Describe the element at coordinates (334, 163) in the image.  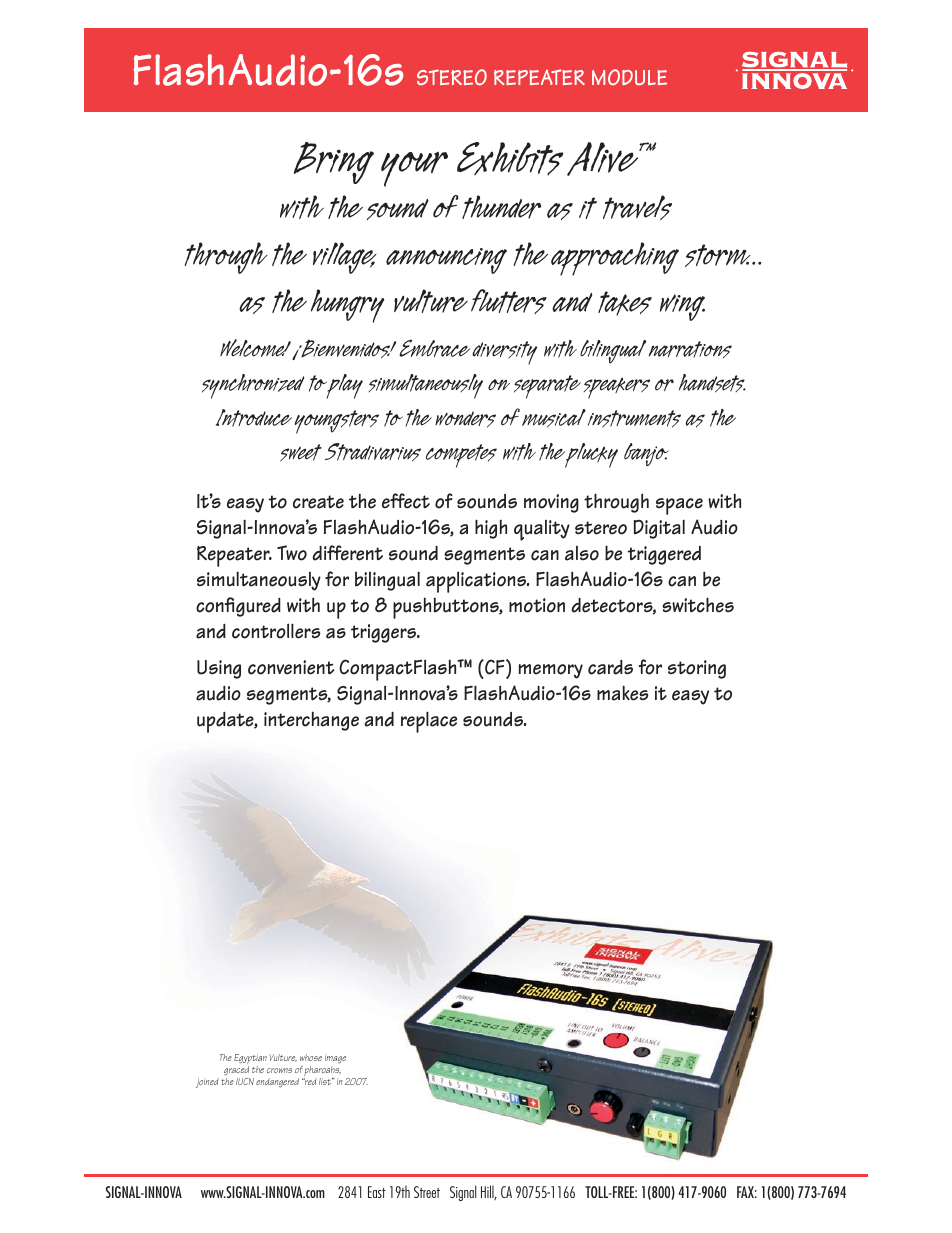
I see `Bring` at that location.
